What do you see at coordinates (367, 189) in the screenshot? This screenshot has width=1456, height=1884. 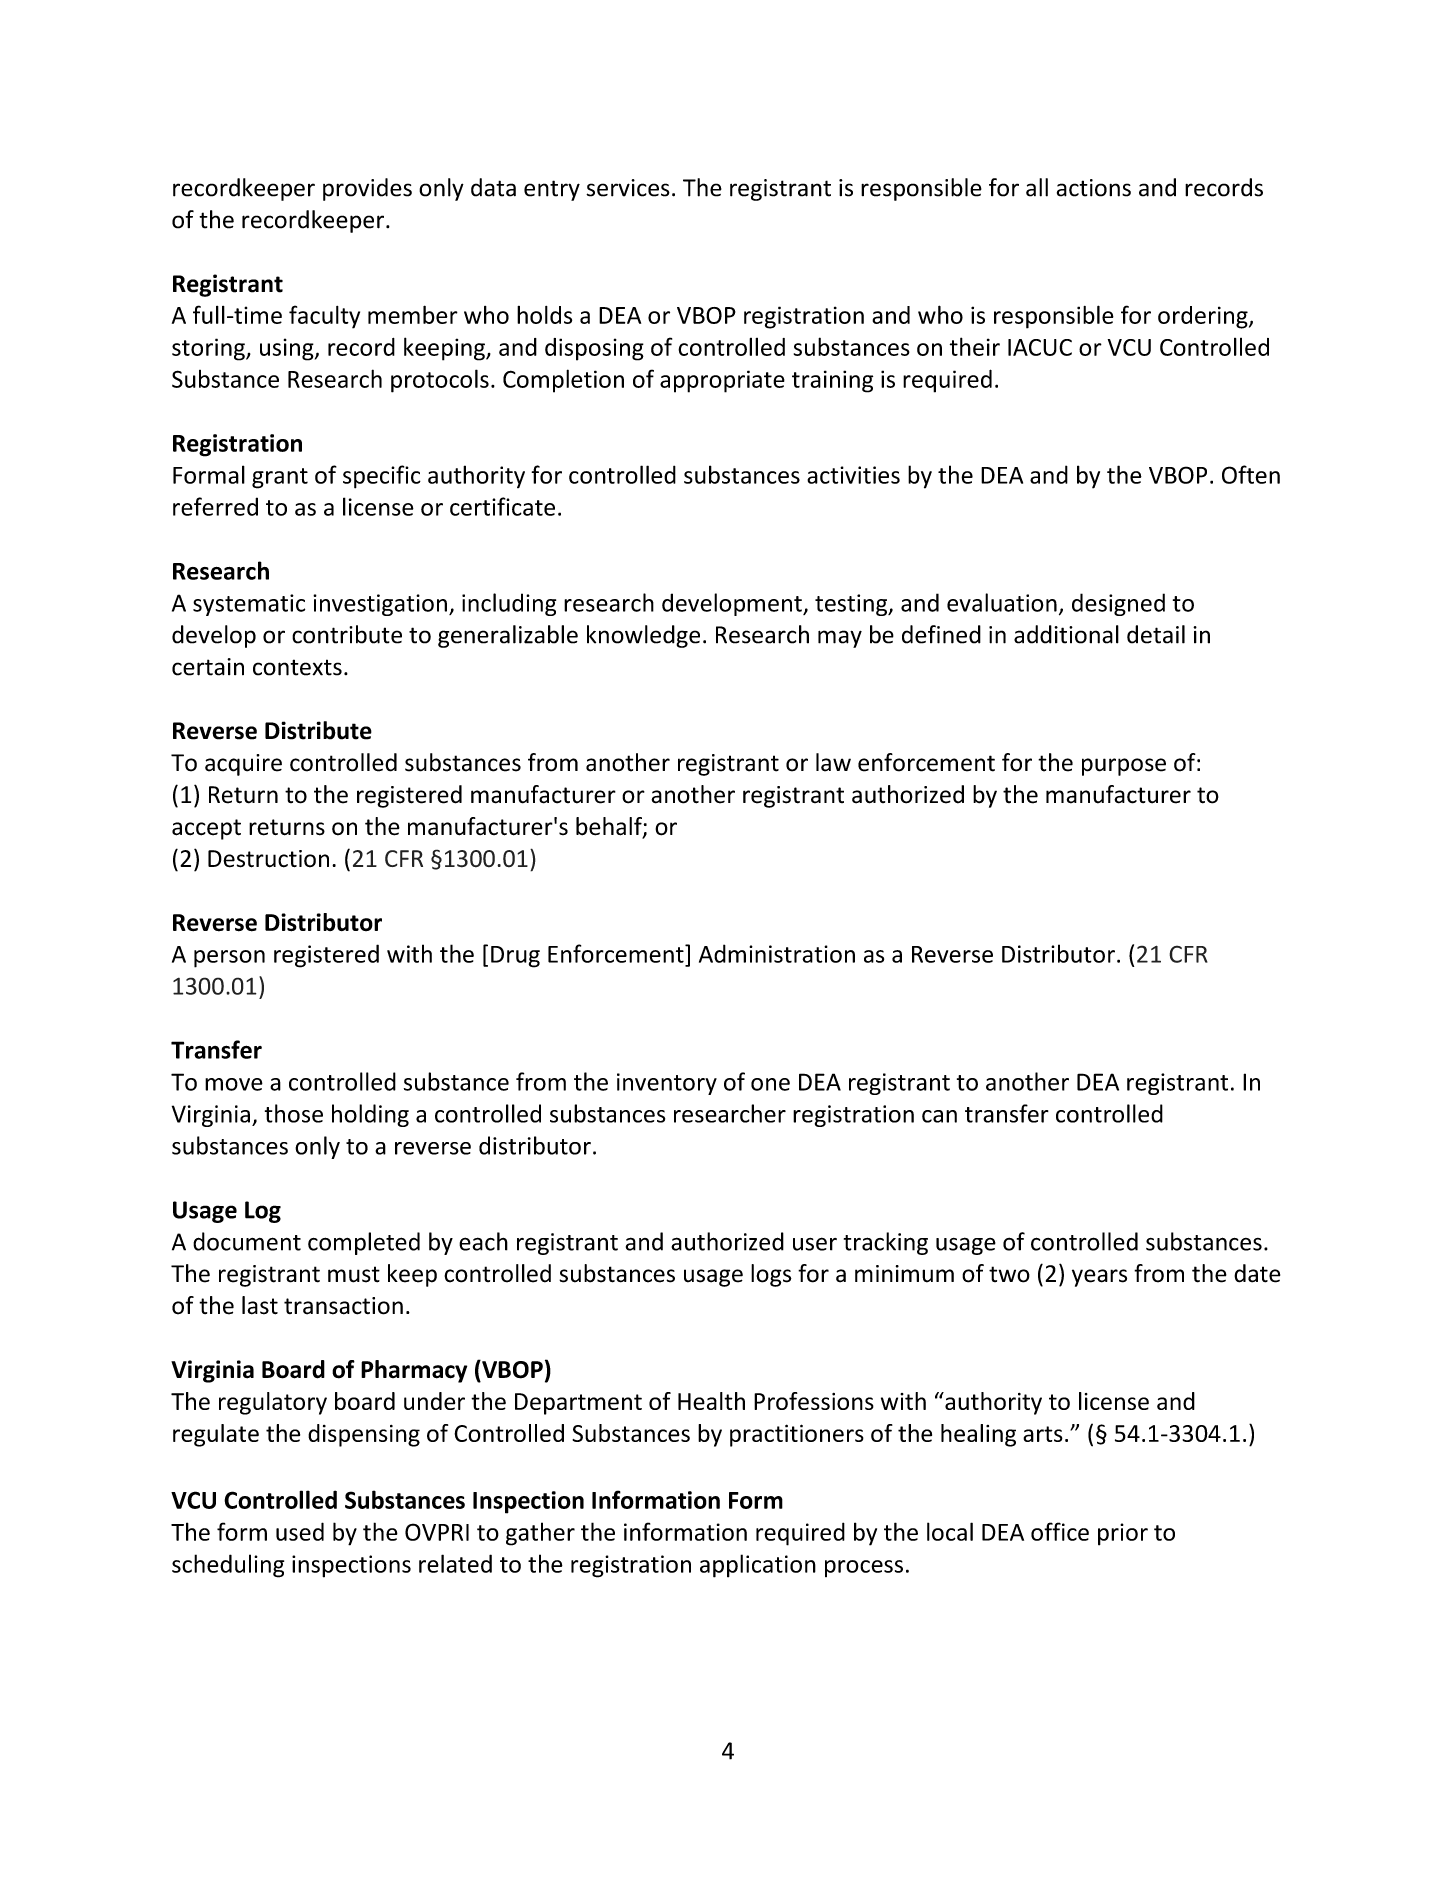 I see `provides` at bounding box center [367, 189].
